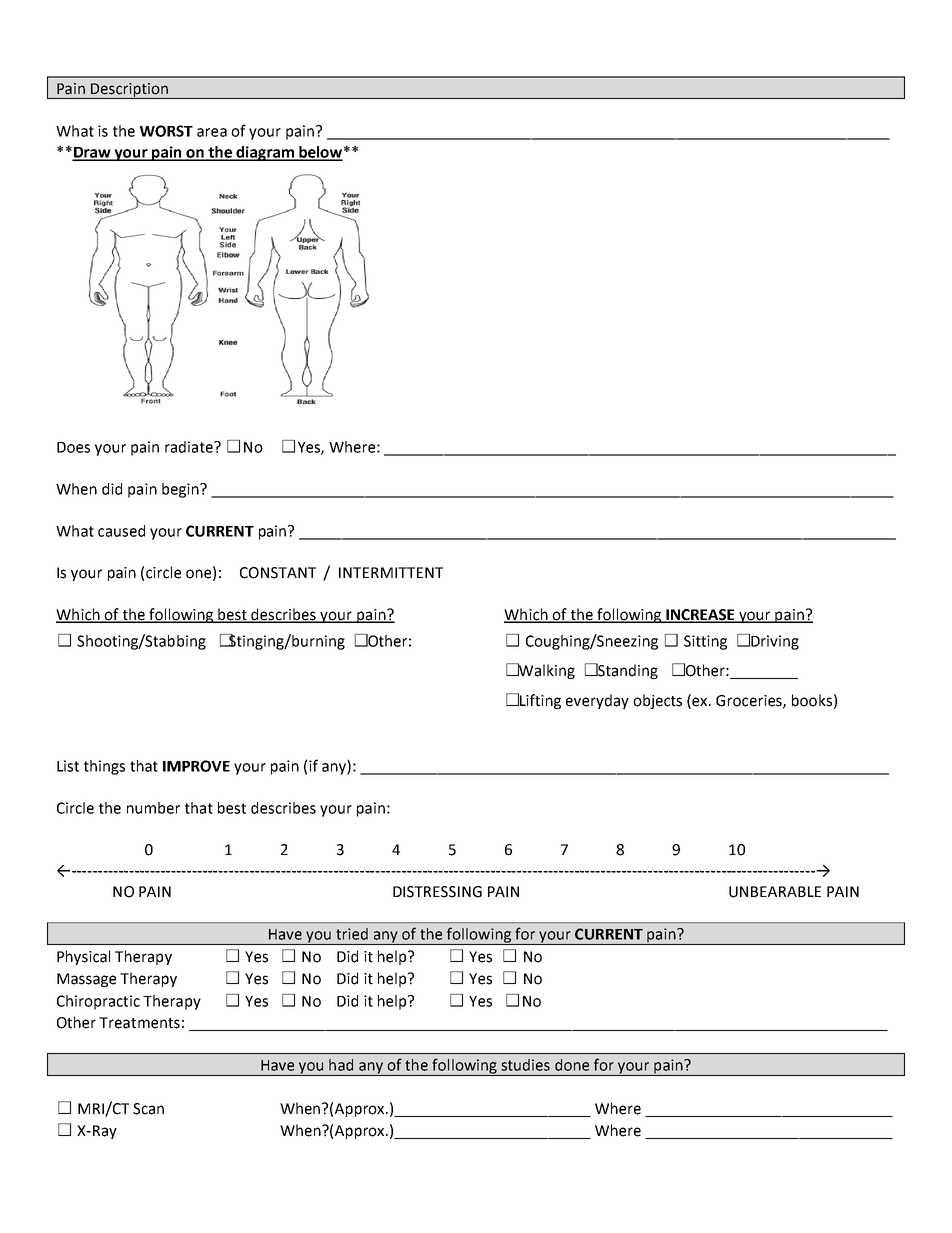  Describe the element at coordinates (657, 701) in the page. I see `objects` at that location.
